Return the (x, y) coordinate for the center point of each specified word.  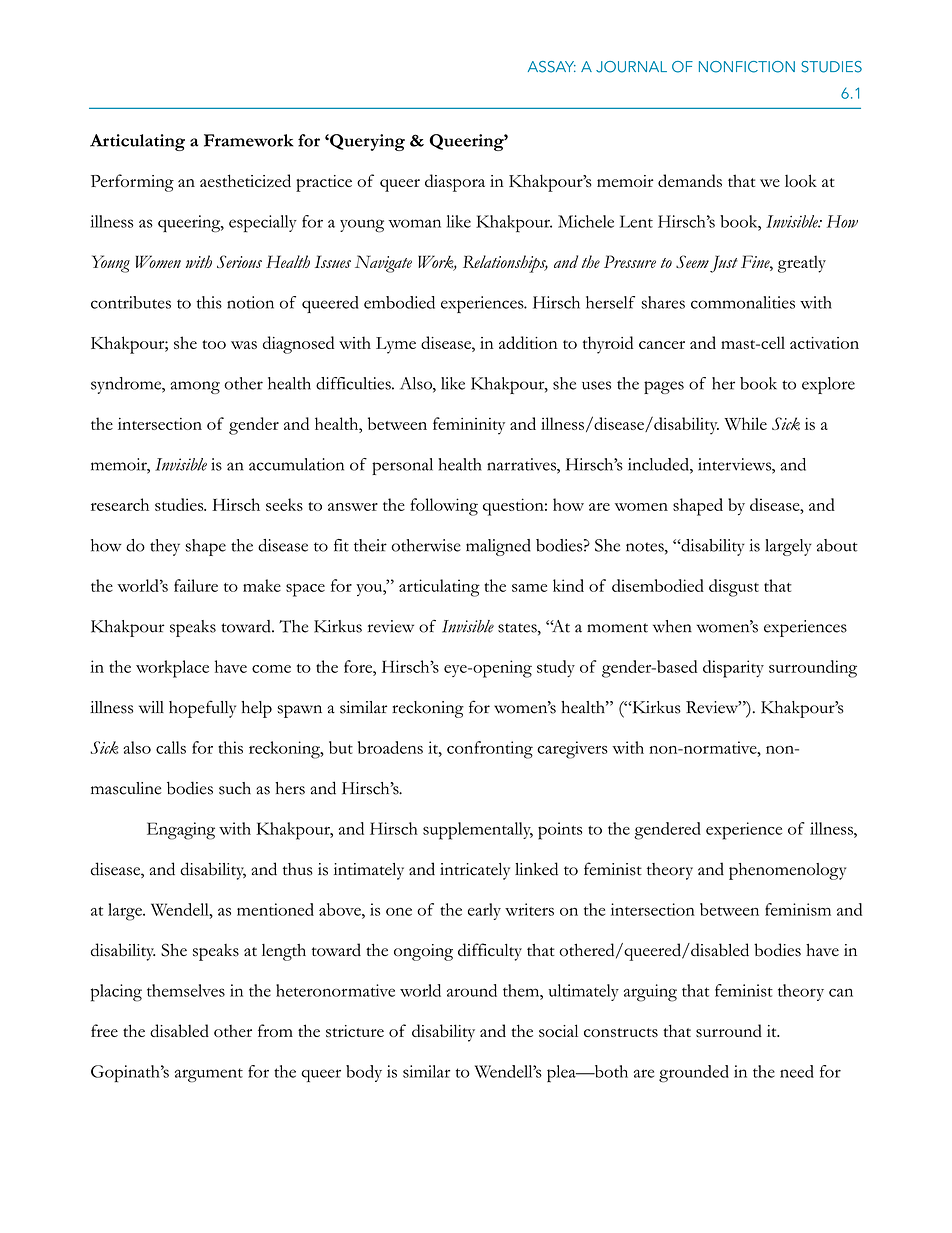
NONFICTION (747, 67)
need (797, 1071)
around (472, 990)
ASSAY (552, 67)
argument (209, 1075)
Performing (132, 183)
